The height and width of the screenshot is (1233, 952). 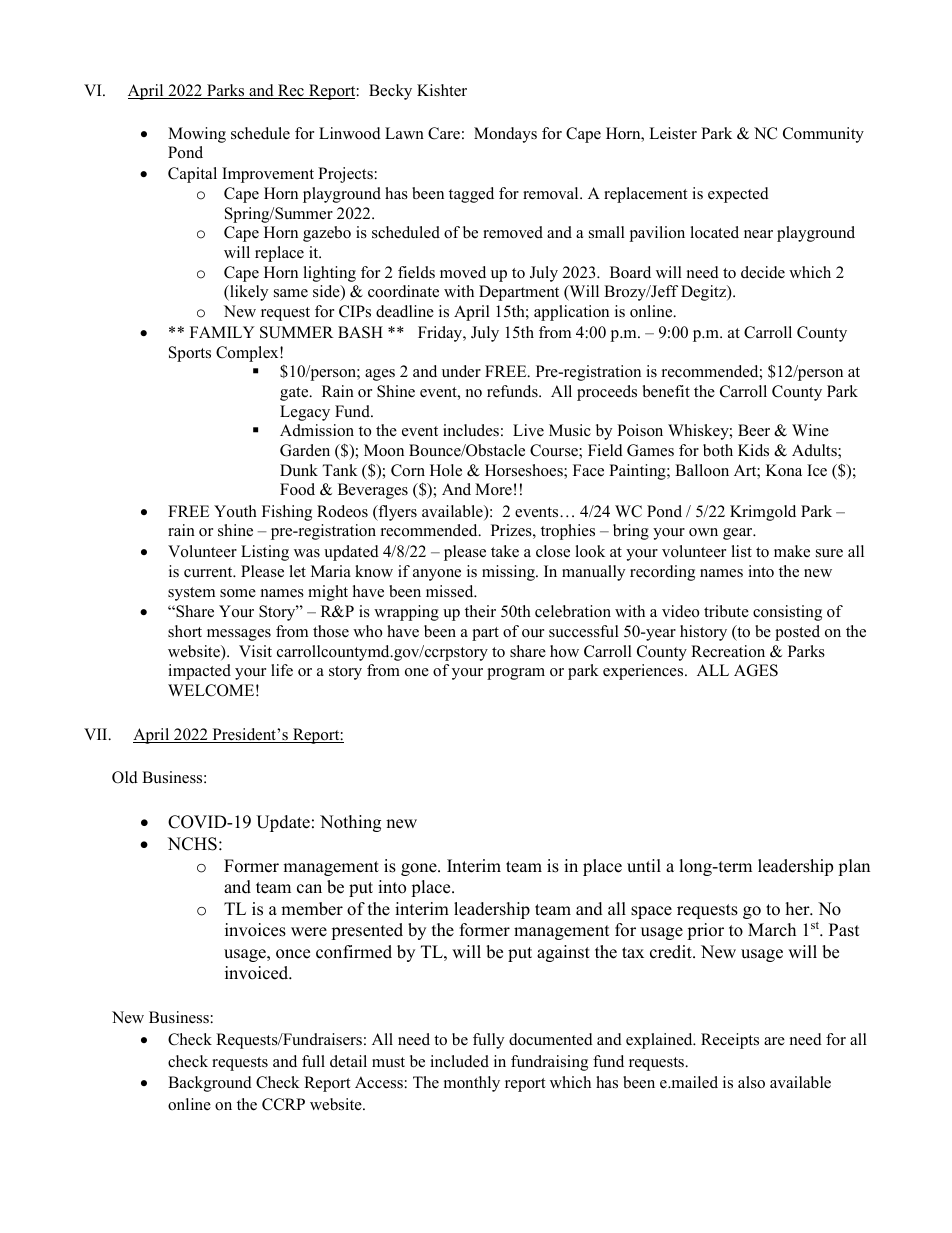 I want to click on invoices, so click(x=255, y=930).
